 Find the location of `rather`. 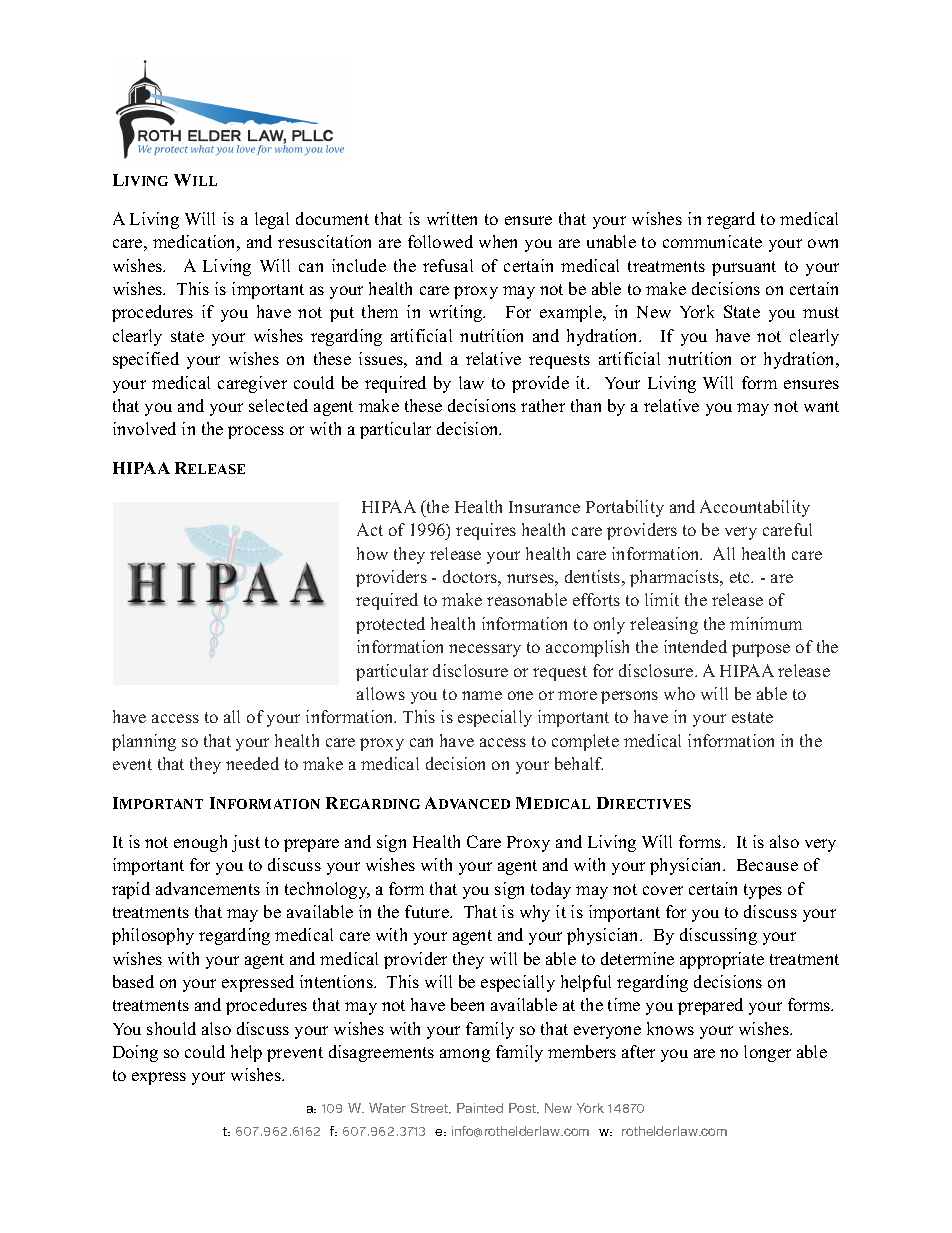

rather is located at coordinates (543, 405).
